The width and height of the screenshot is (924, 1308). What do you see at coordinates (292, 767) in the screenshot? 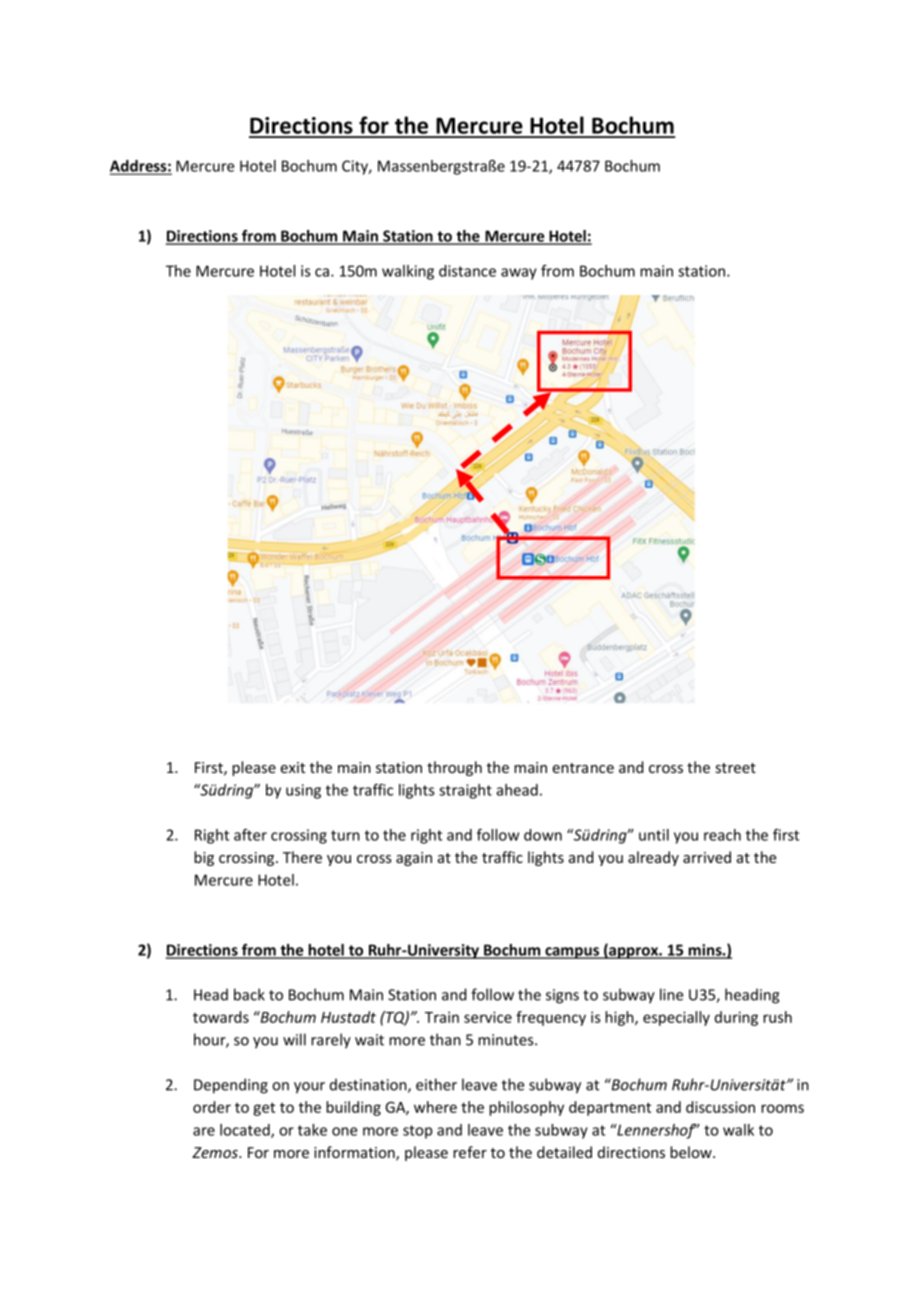
I see `exit` at bounding box center [292, 767].
